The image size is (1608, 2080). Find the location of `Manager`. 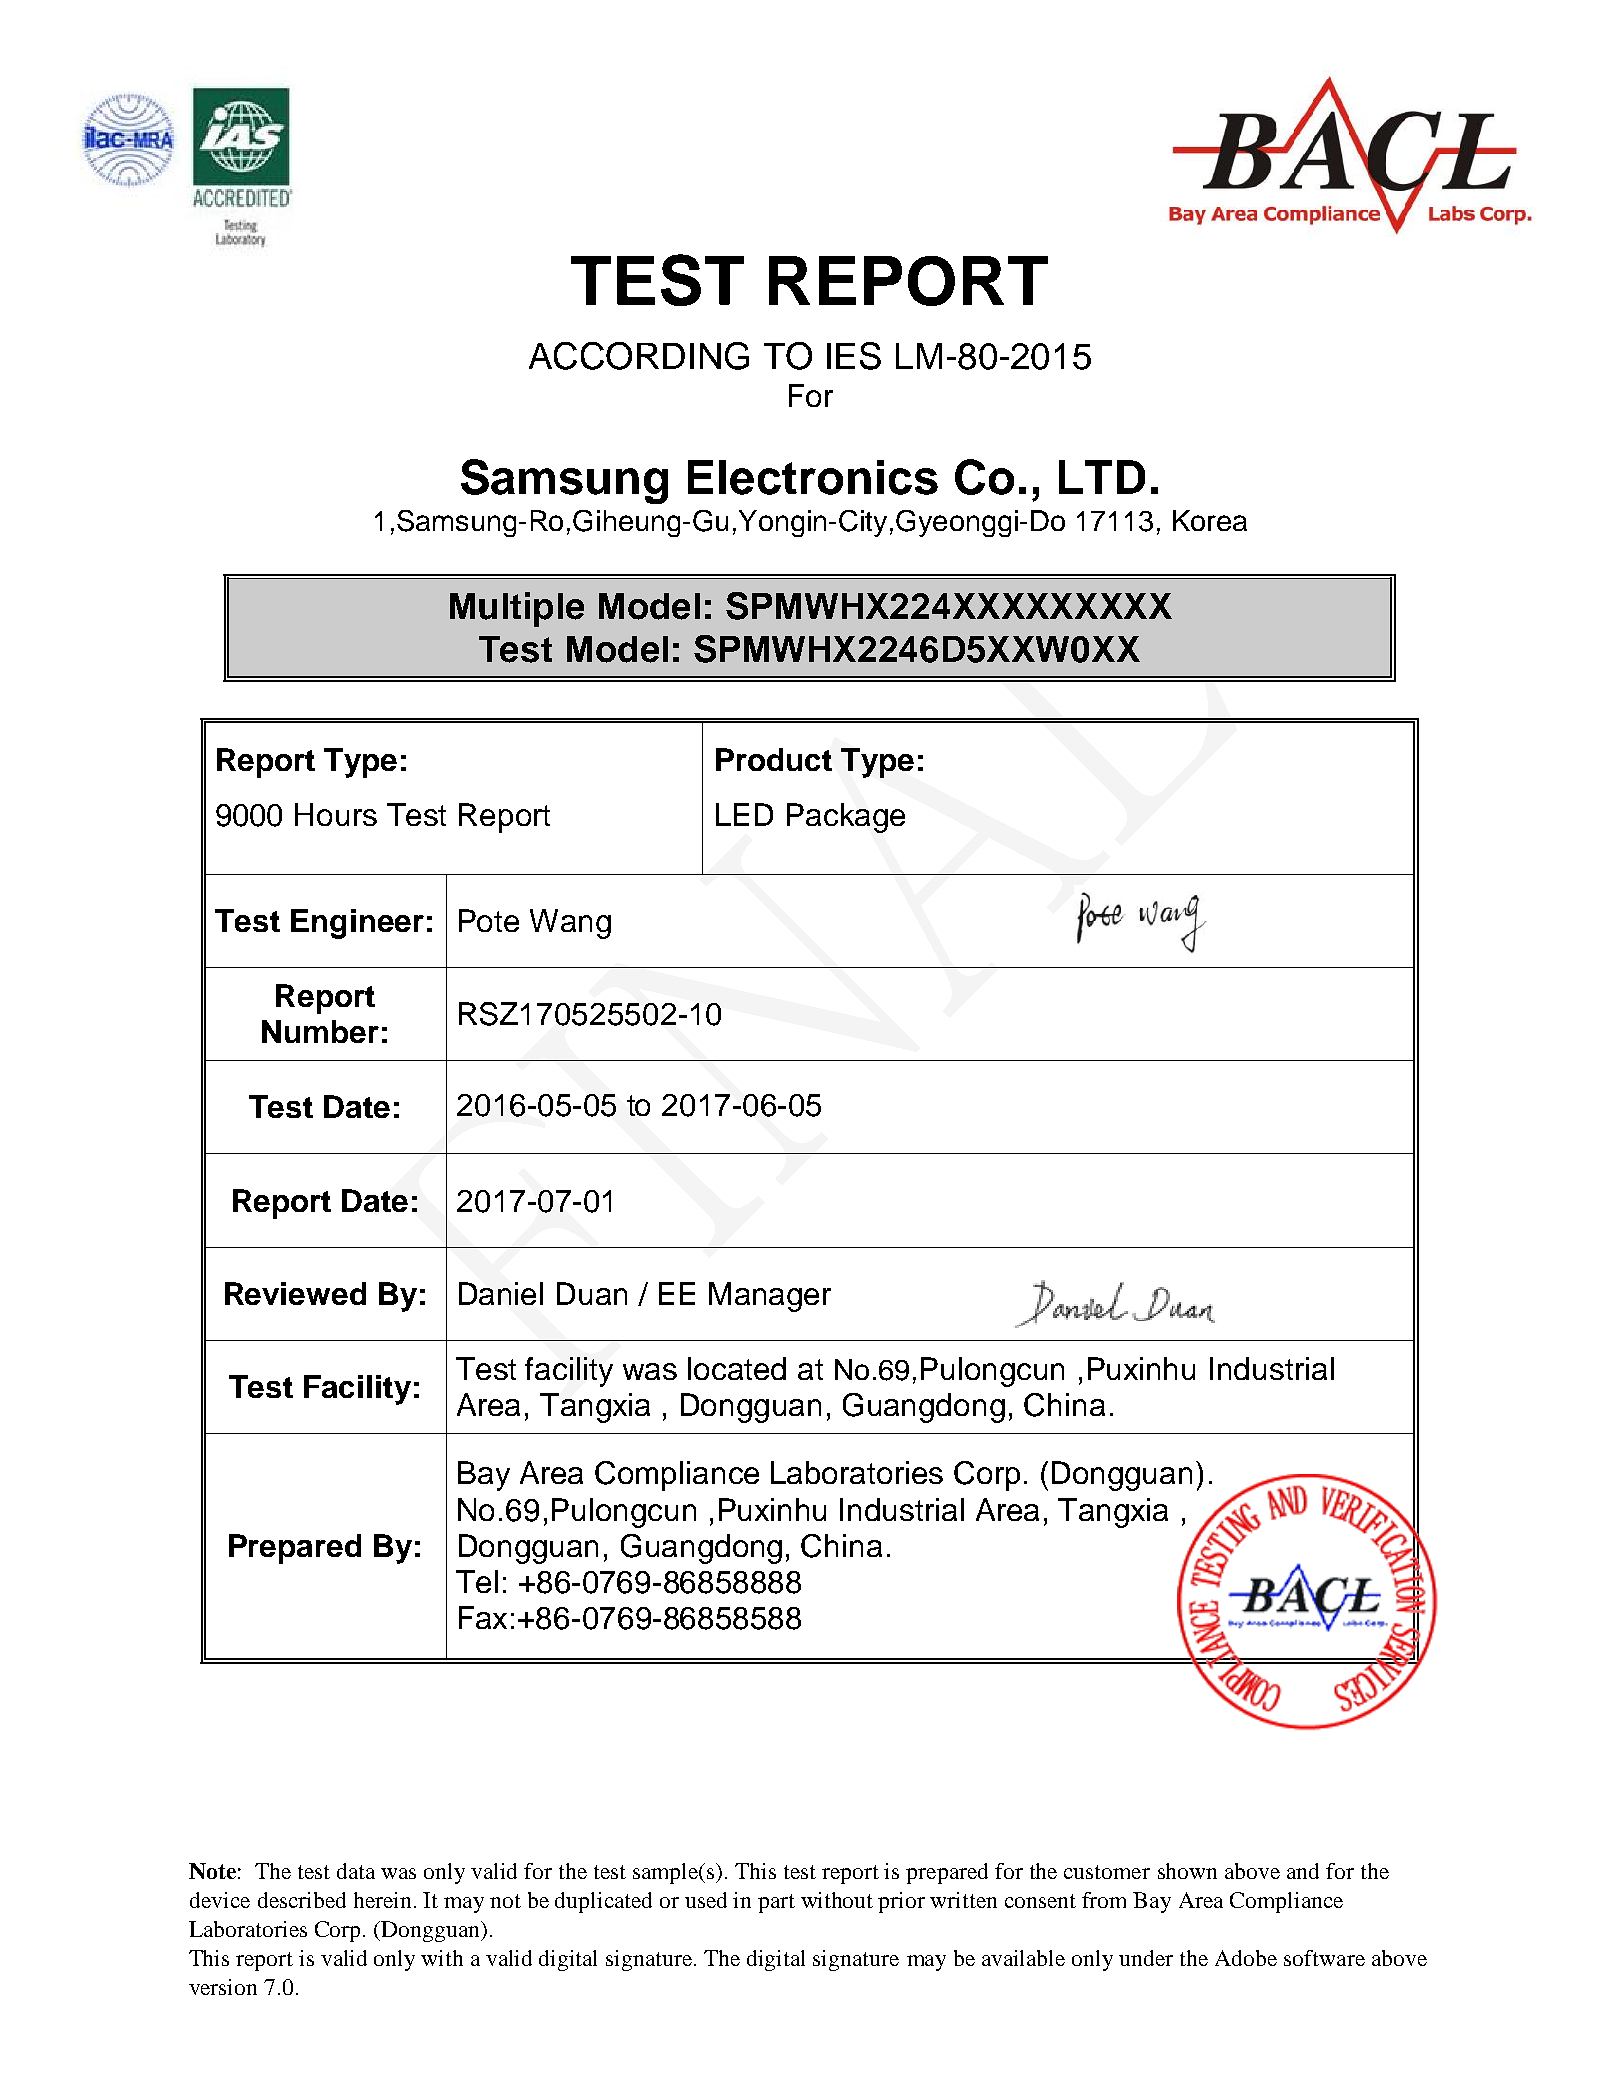

Manager is located at coordinates (770, 1297).
